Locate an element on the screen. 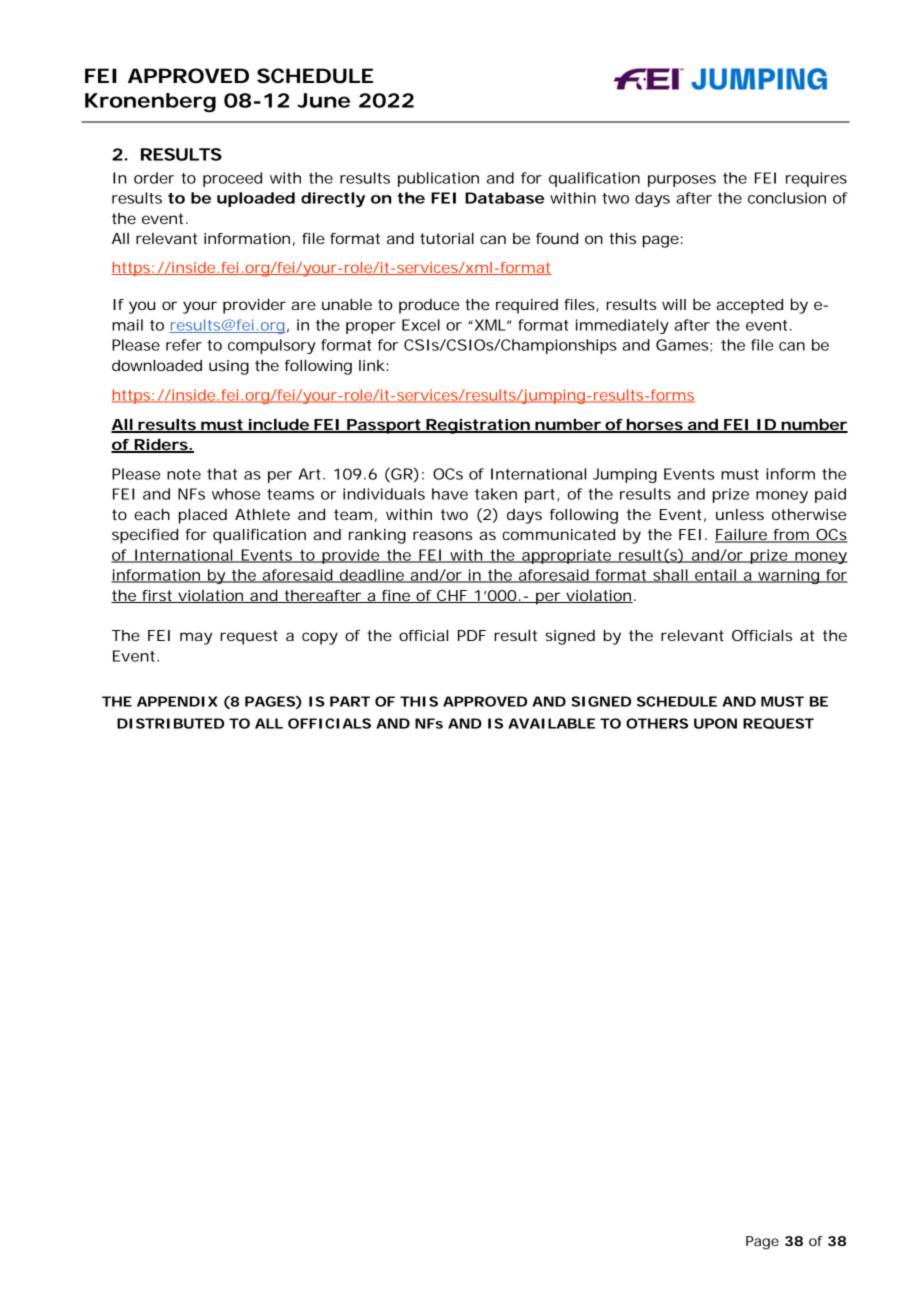 This screenshot has width=924, height=1308. may is located at coordinates (196, 638).
